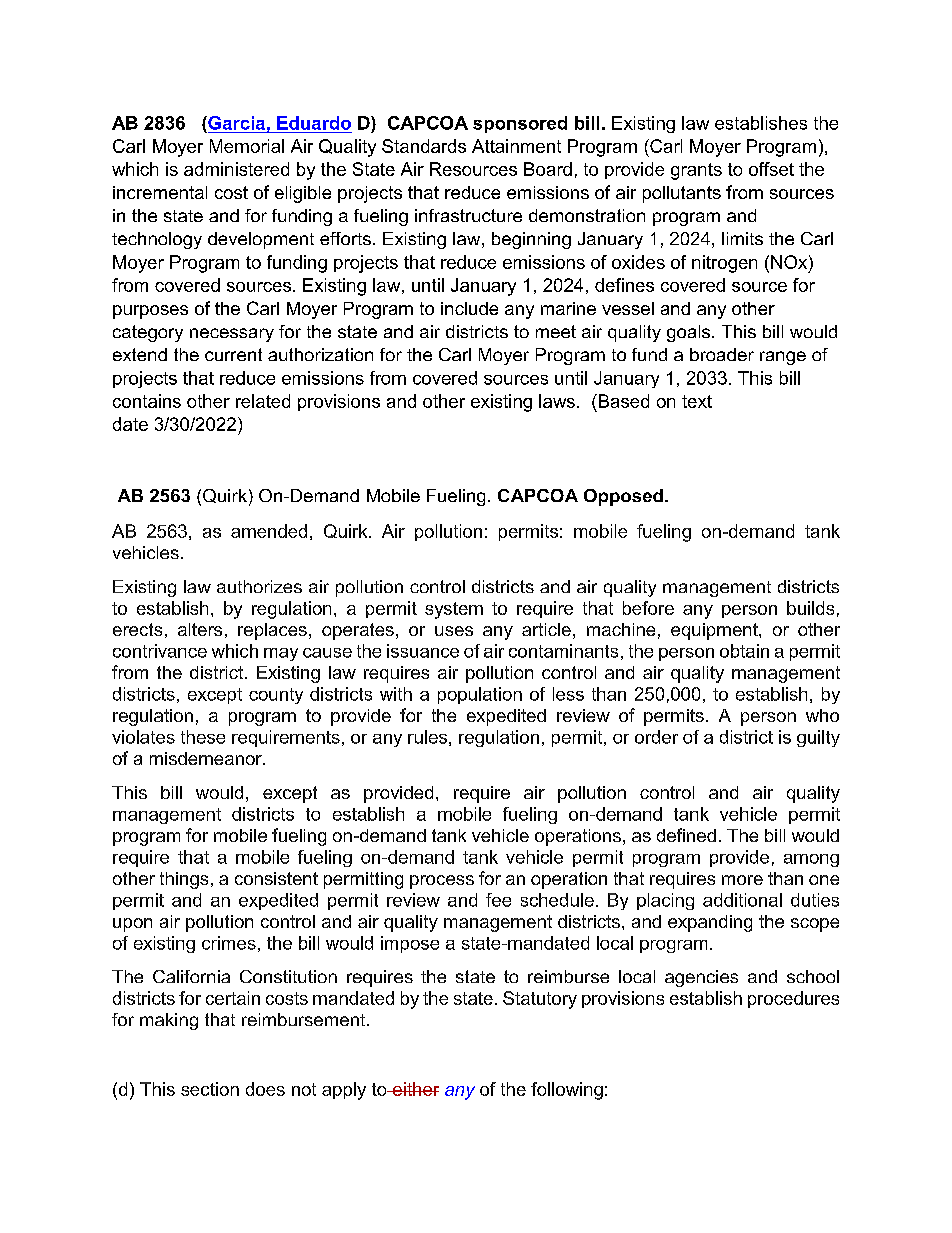  I want to click on offset, so click(771, 169).
